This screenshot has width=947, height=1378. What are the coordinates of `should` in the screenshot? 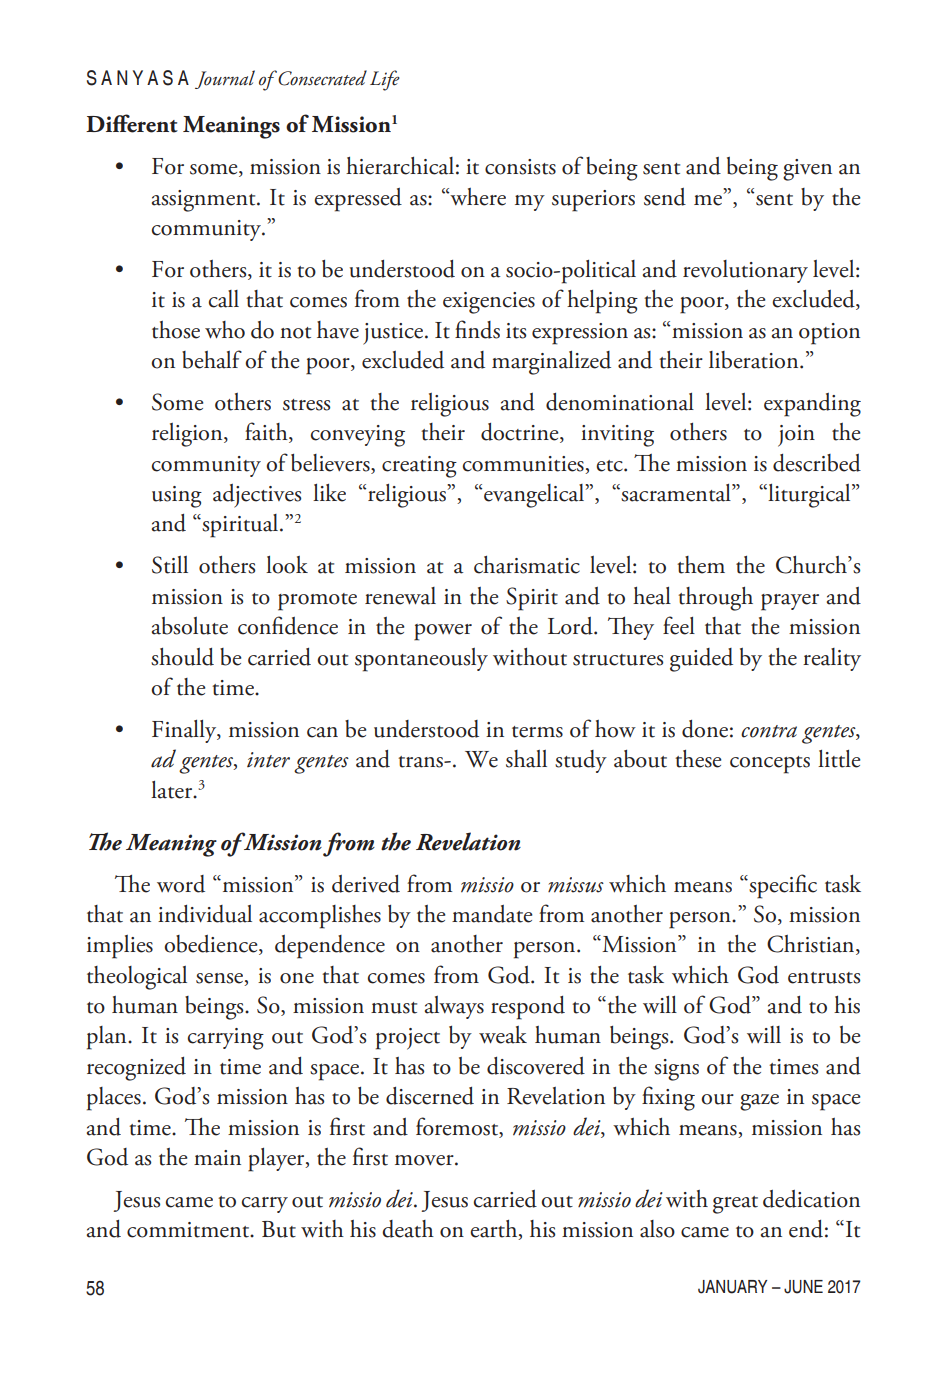 It's located at (182, 657).
